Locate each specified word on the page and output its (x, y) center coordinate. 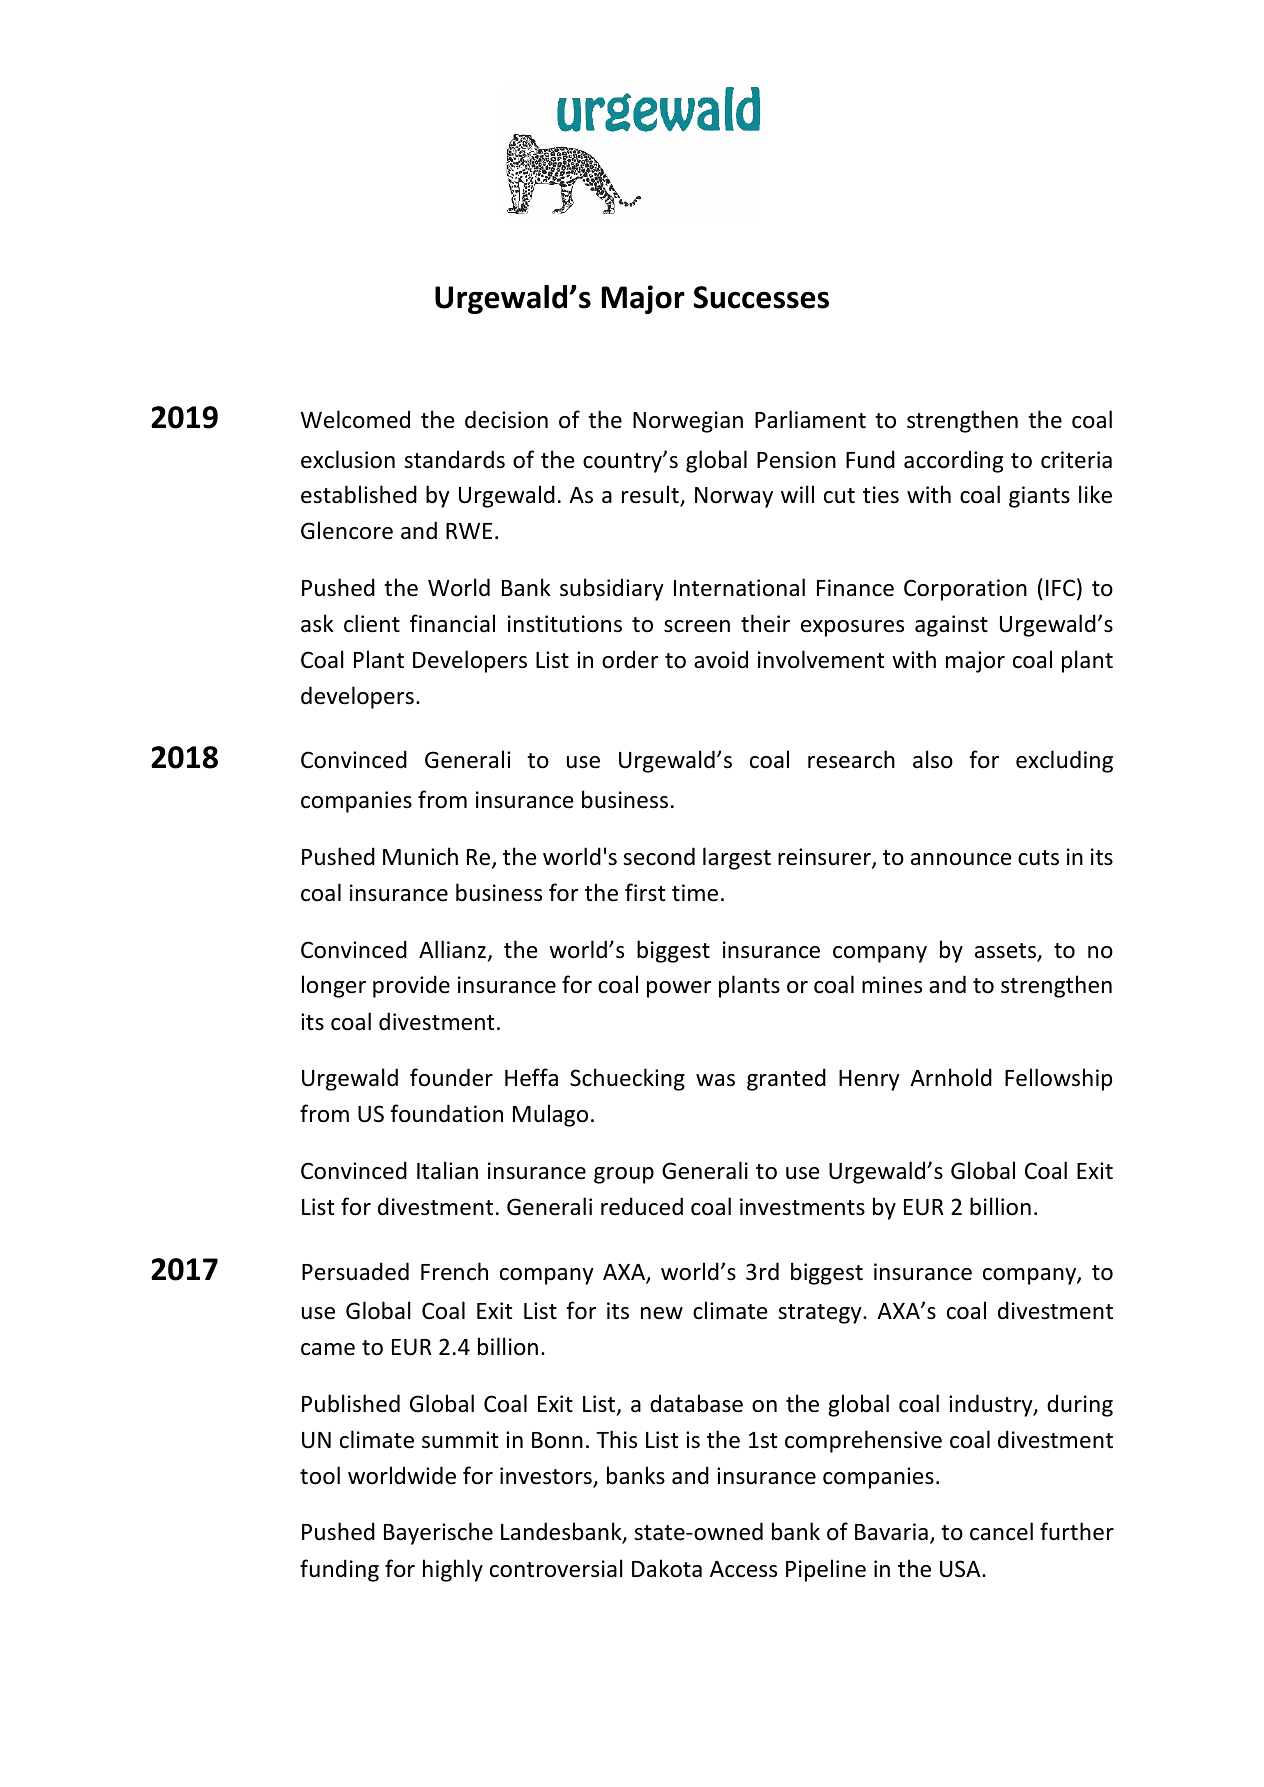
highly (453, 1570)
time (695, 893)
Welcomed (355, 419)
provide (411, 986)
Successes (761, 297)
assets (1006, 952)
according (953, 461)
